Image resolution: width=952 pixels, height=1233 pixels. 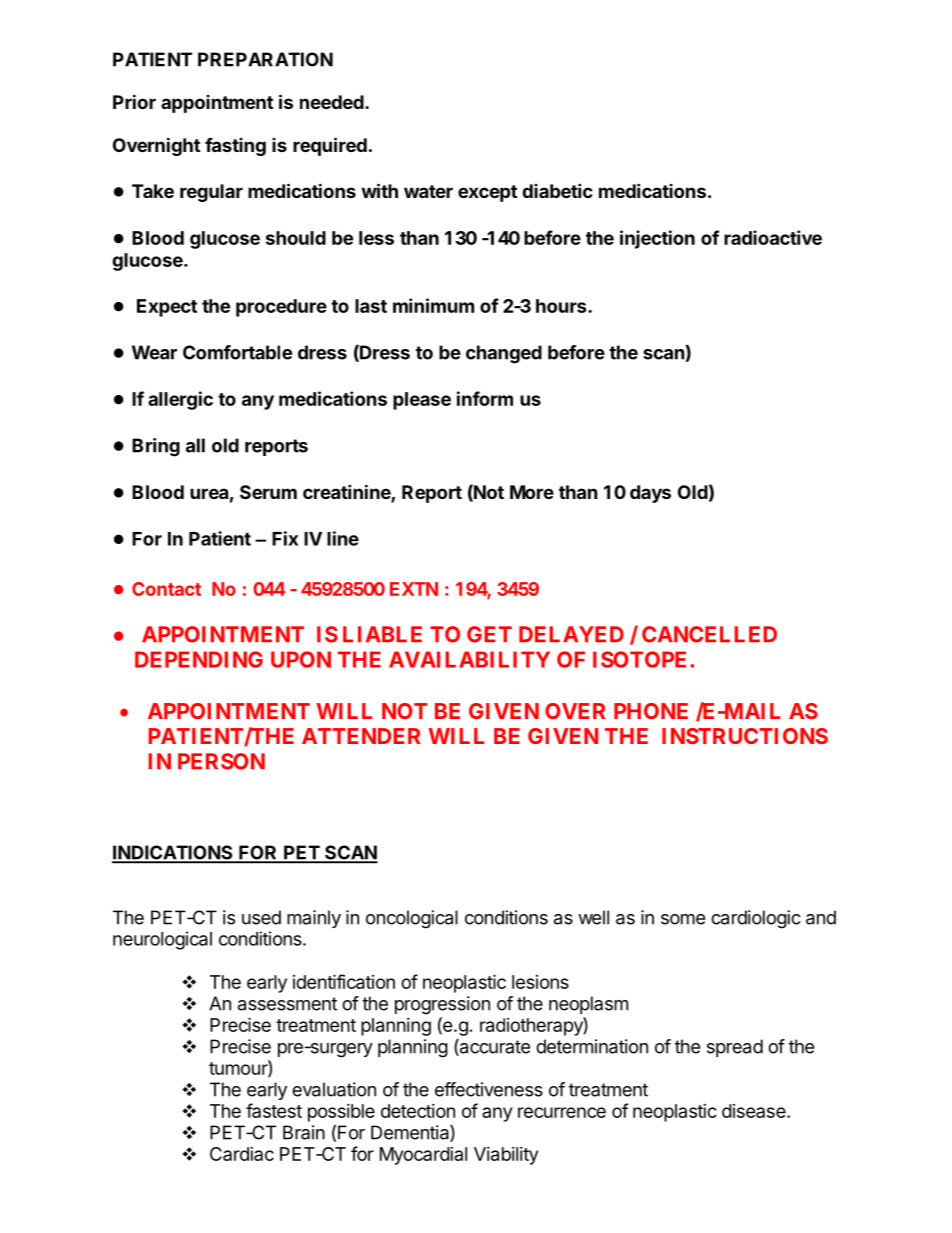 I want to click on inform, so click(x=485, y=398).
